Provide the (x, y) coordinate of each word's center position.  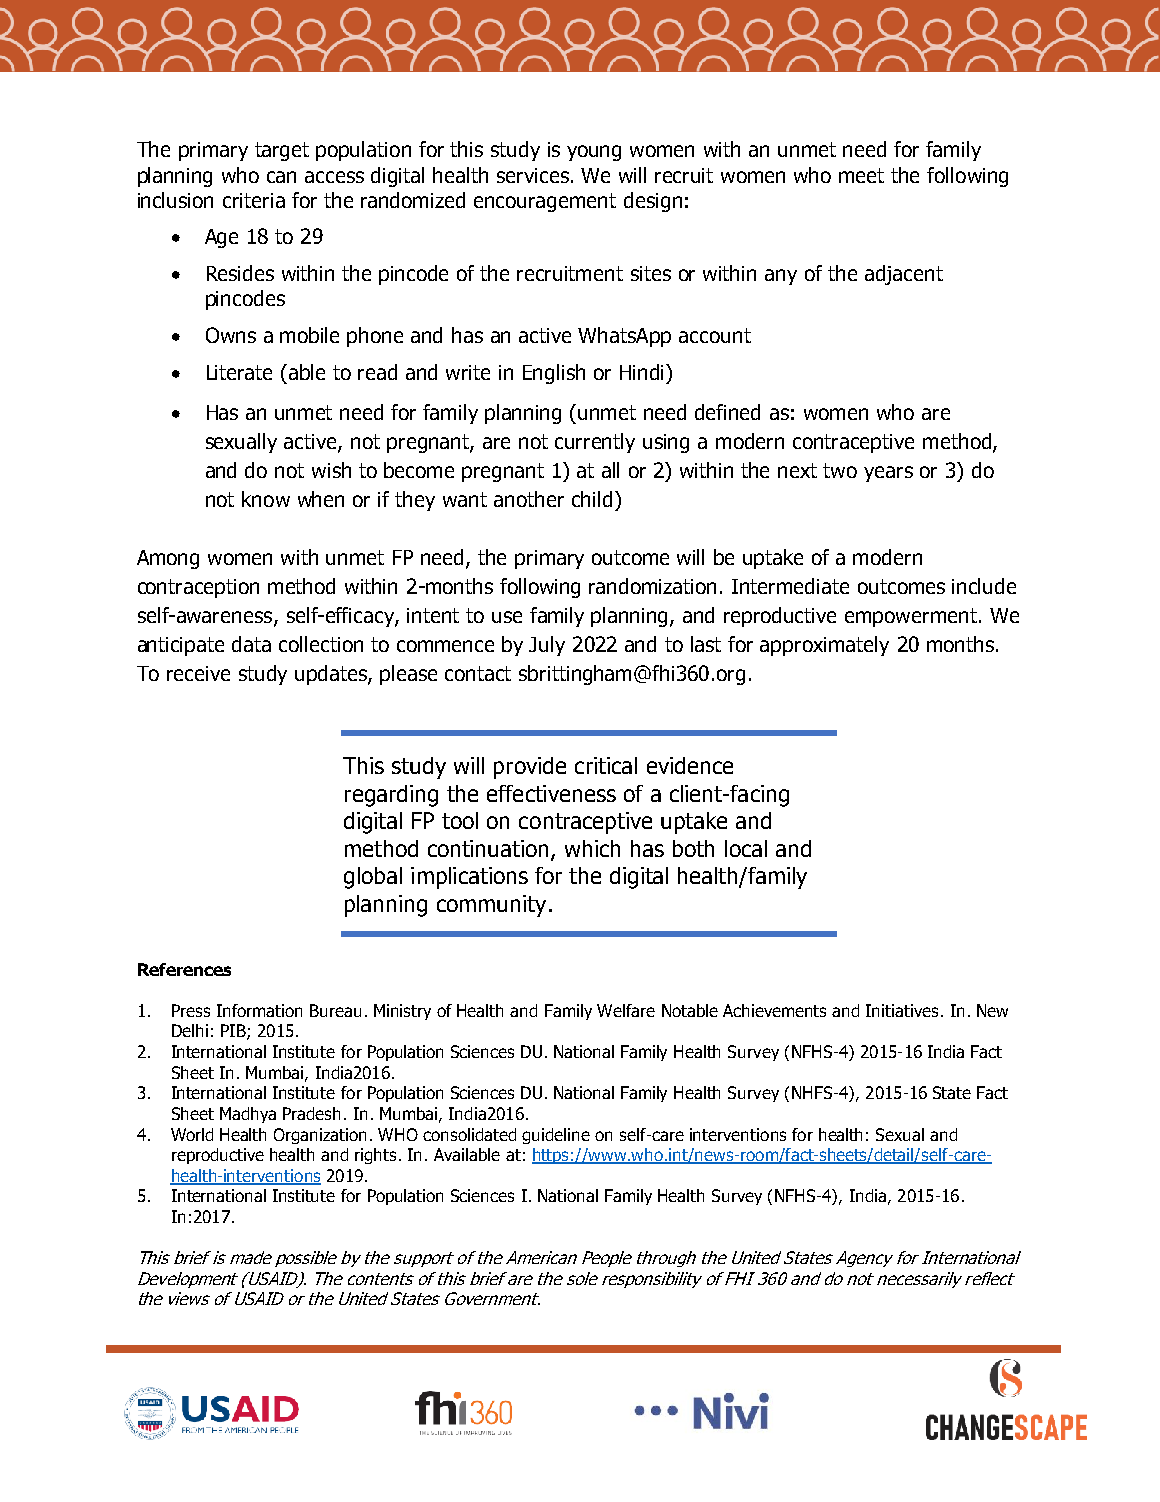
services (534, 175)
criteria (254, 200)
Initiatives (902, 1010)
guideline (556, 1136)
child (592, 499)
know (266, 499)
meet (861, 175)
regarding (391, 796)
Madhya (248, 1115)
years (888, 474)
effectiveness (551, 793)
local (746, 848)
